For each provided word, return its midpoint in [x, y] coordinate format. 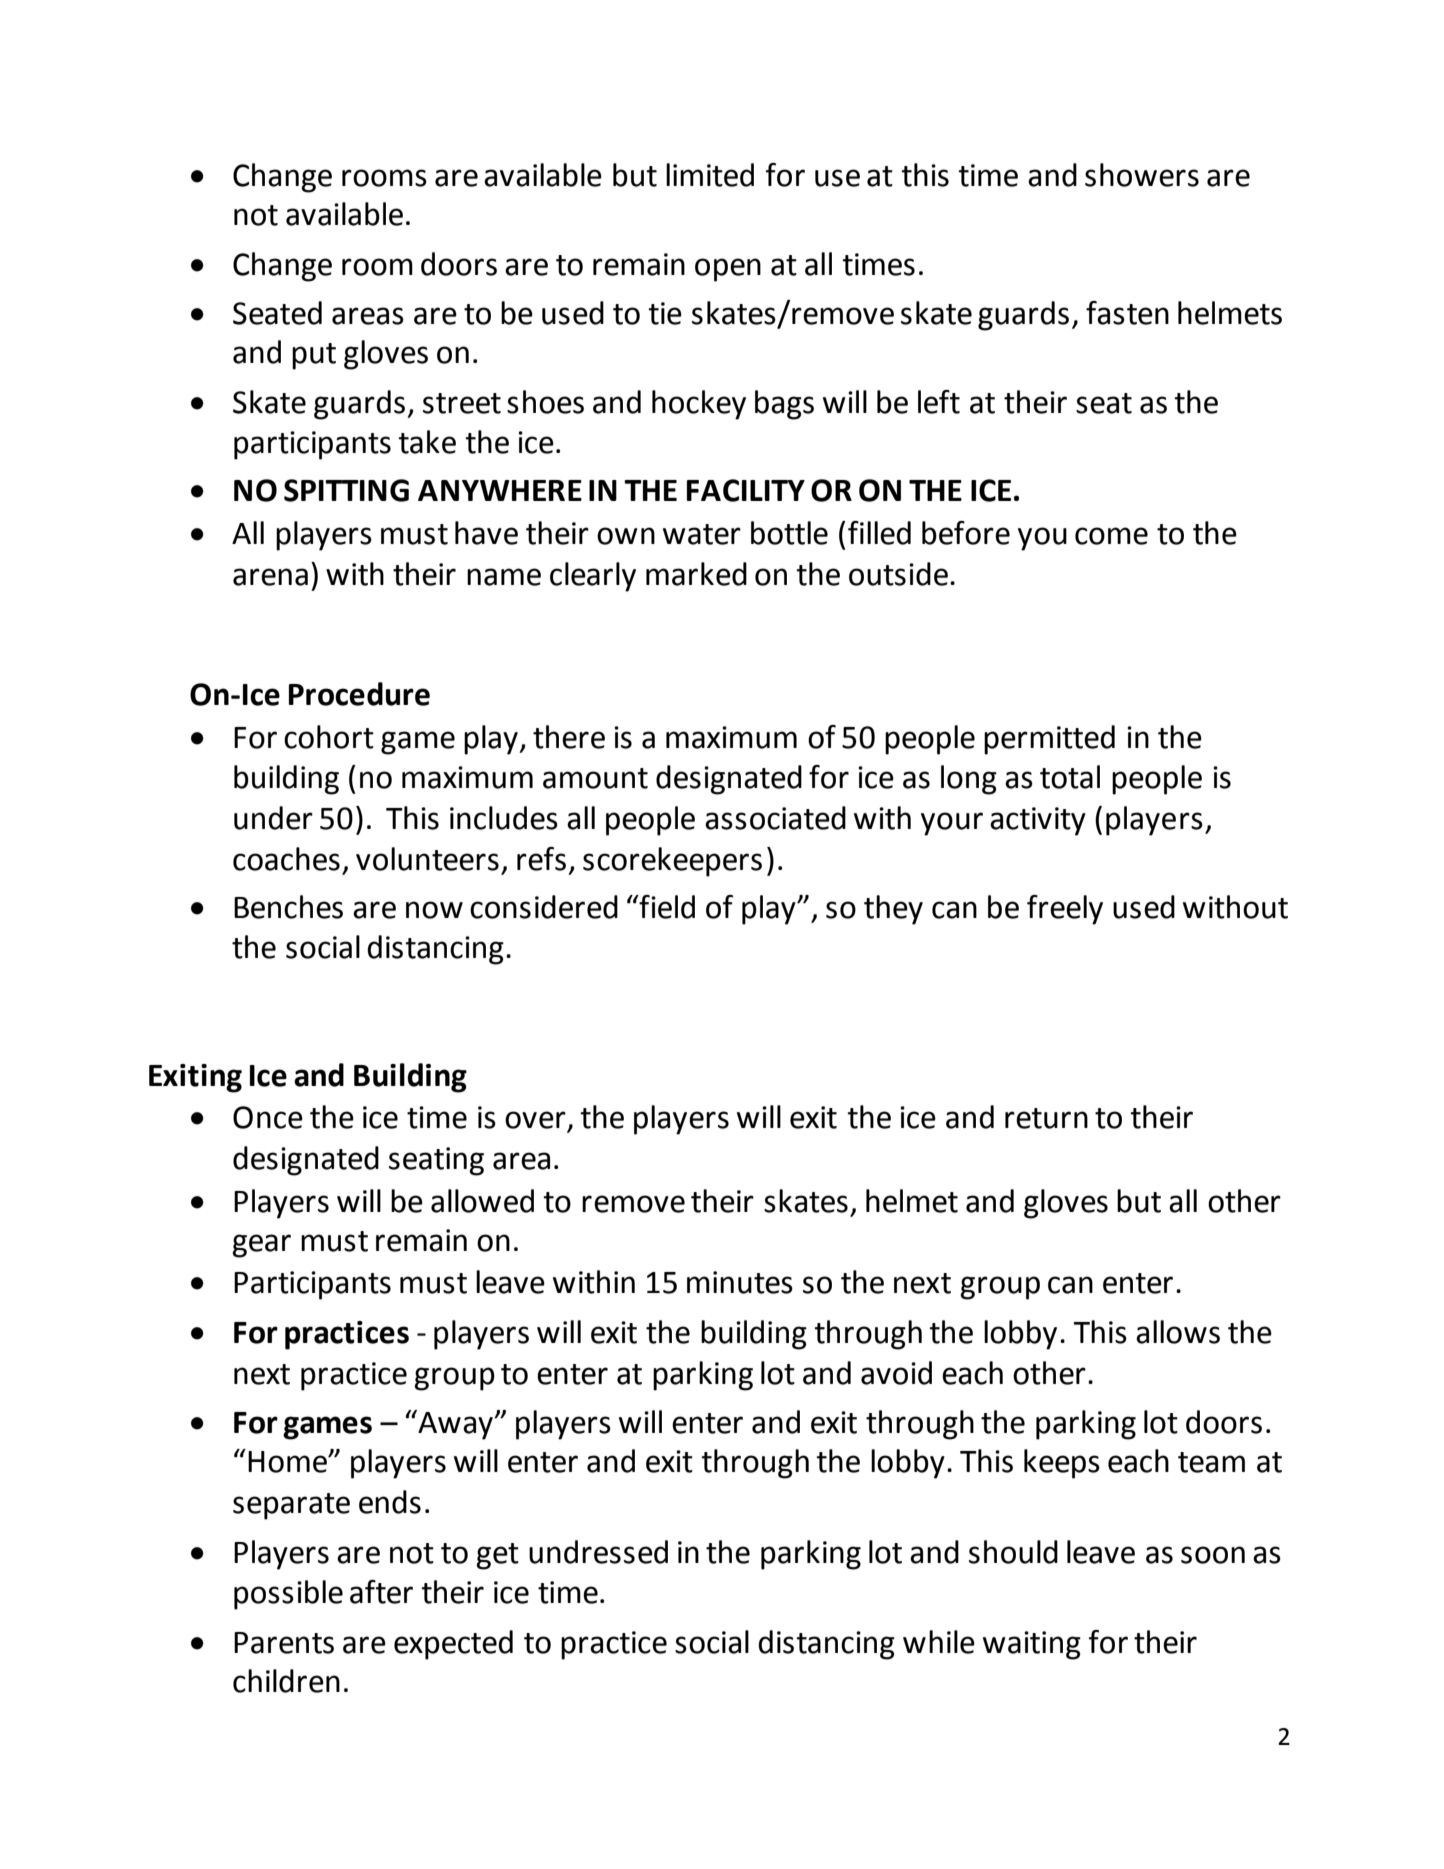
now [434, 910]
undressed [598, 1552]
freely [1065, 910]
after [381, 1592]
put [314, 356]
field [666, 907]
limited [710, 175]
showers [1142, 175]
